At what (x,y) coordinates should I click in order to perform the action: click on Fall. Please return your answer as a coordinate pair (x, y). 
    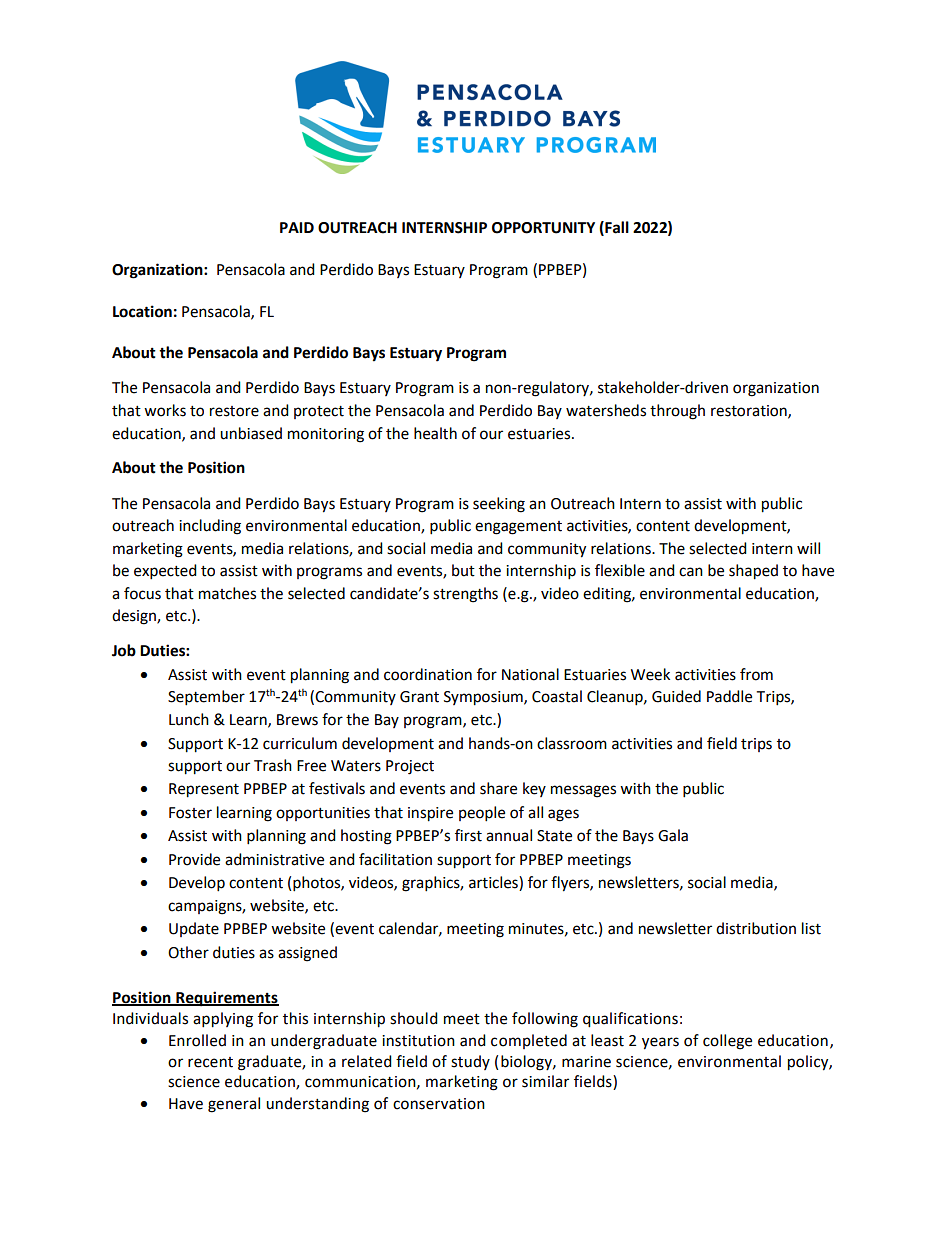
    Looking at the image, I should click on (616, 228).
